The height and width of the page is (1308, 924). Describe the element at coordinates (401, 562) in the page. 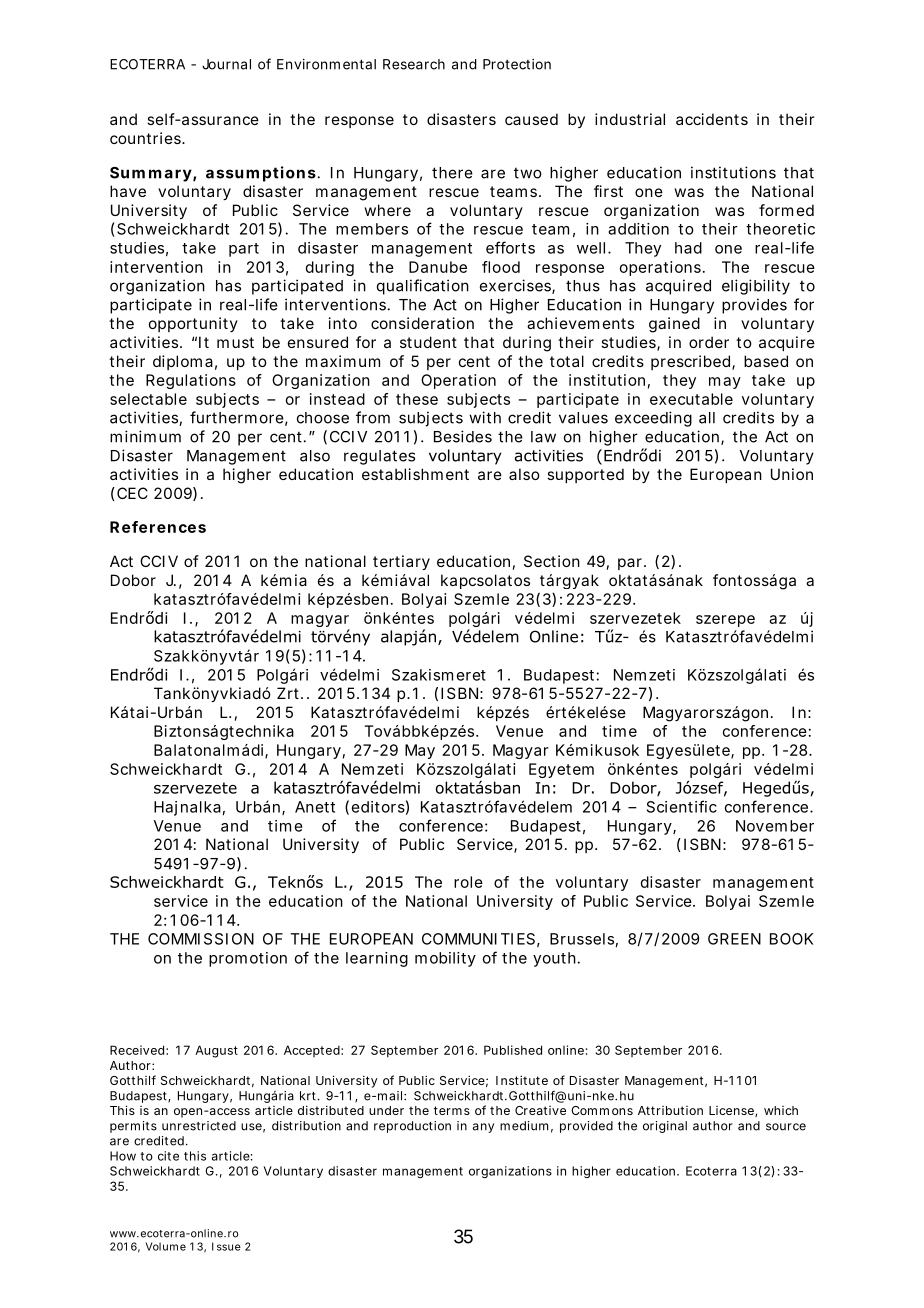

I see `tertiary` at that location.
